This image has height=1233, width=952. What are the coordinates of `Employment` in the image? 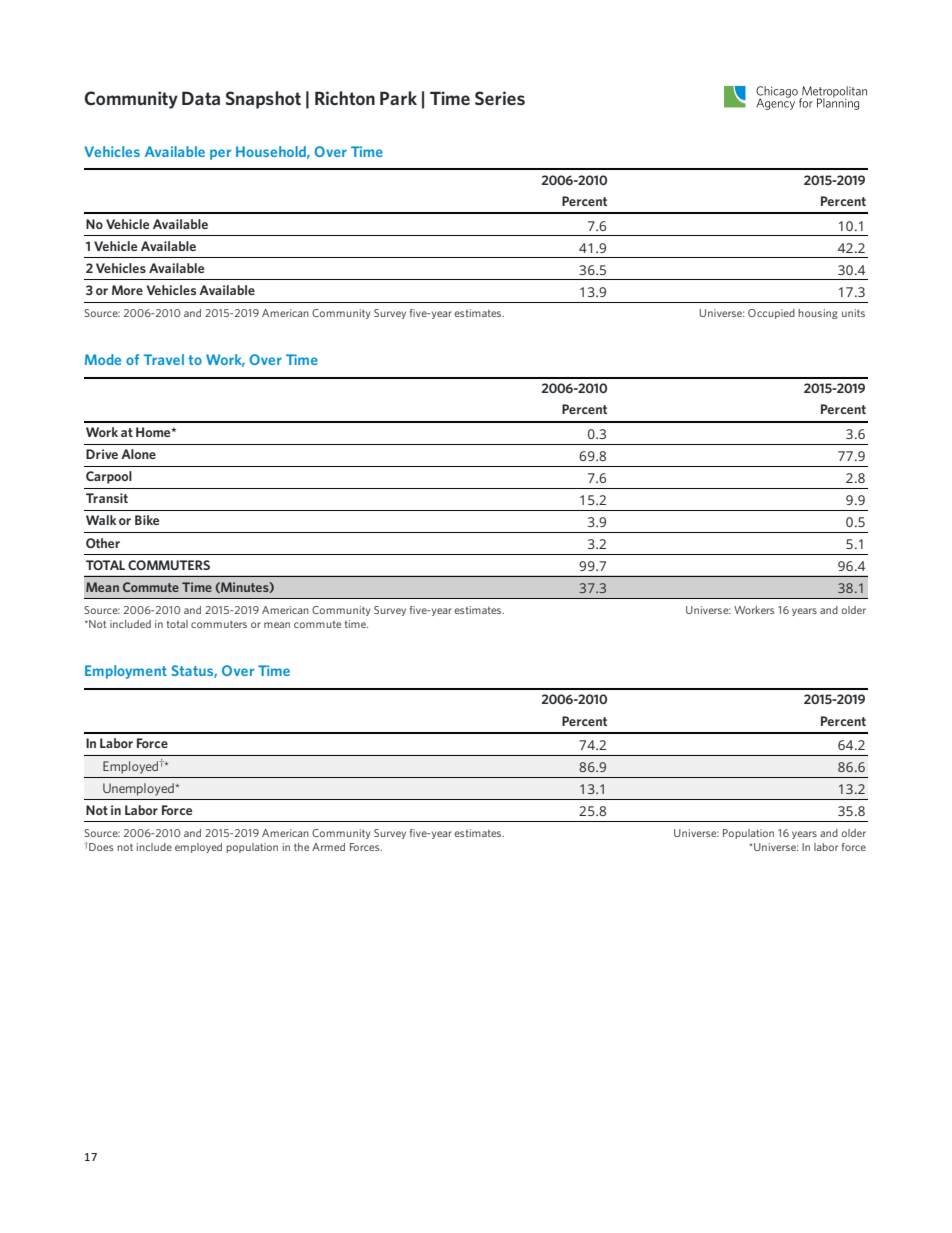 It's located at (126, 672).
